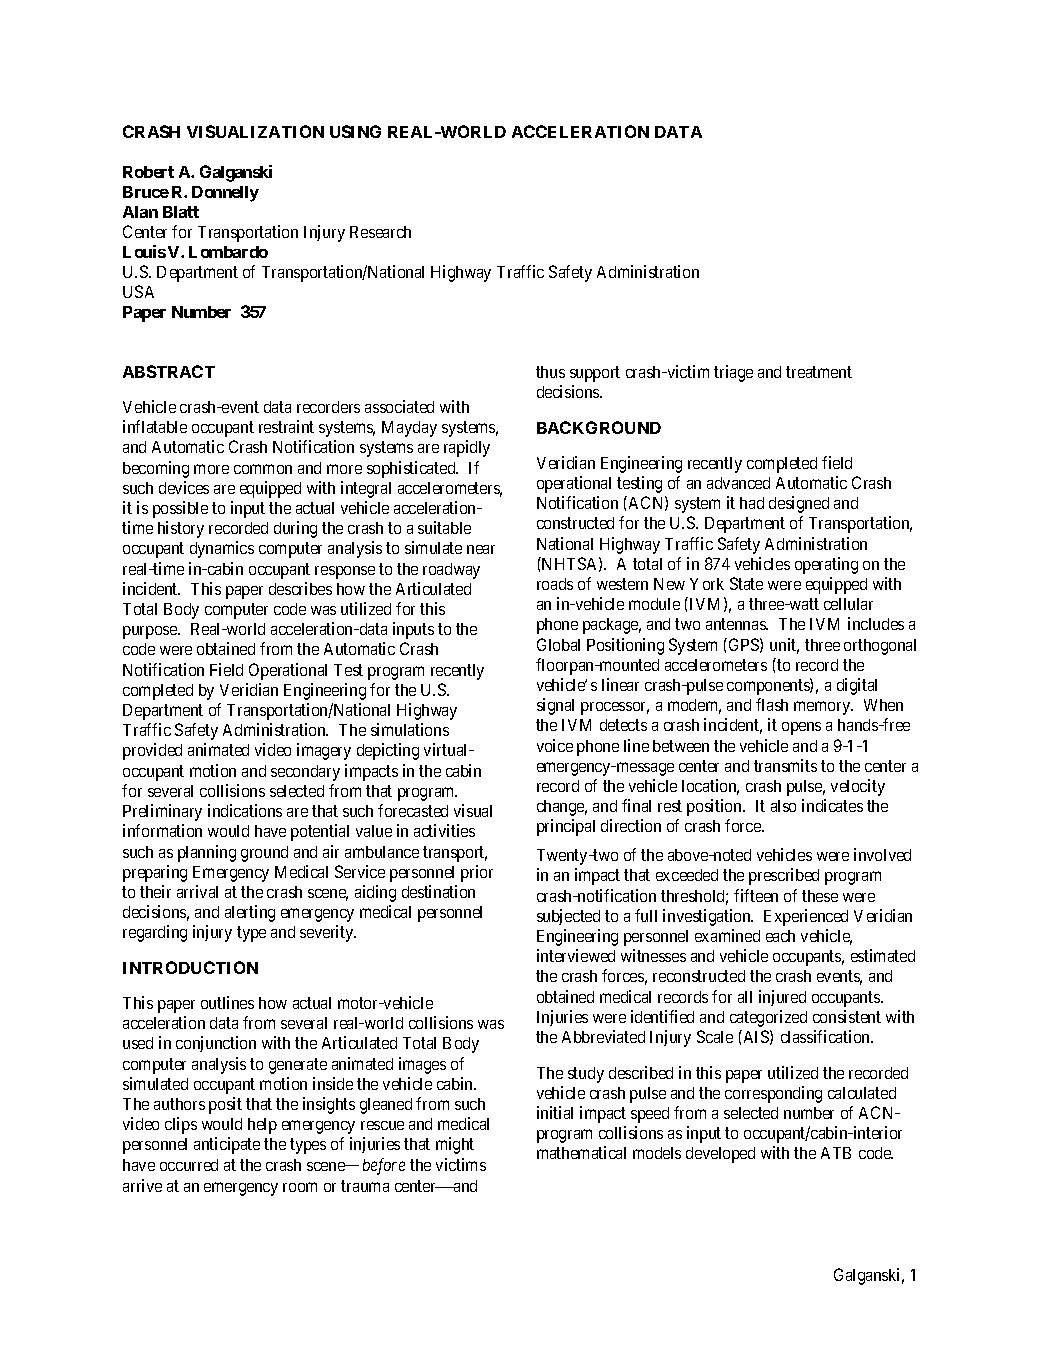 The image size is (1041, 1347). I want to click on anticipate, so click(227, 1145).
